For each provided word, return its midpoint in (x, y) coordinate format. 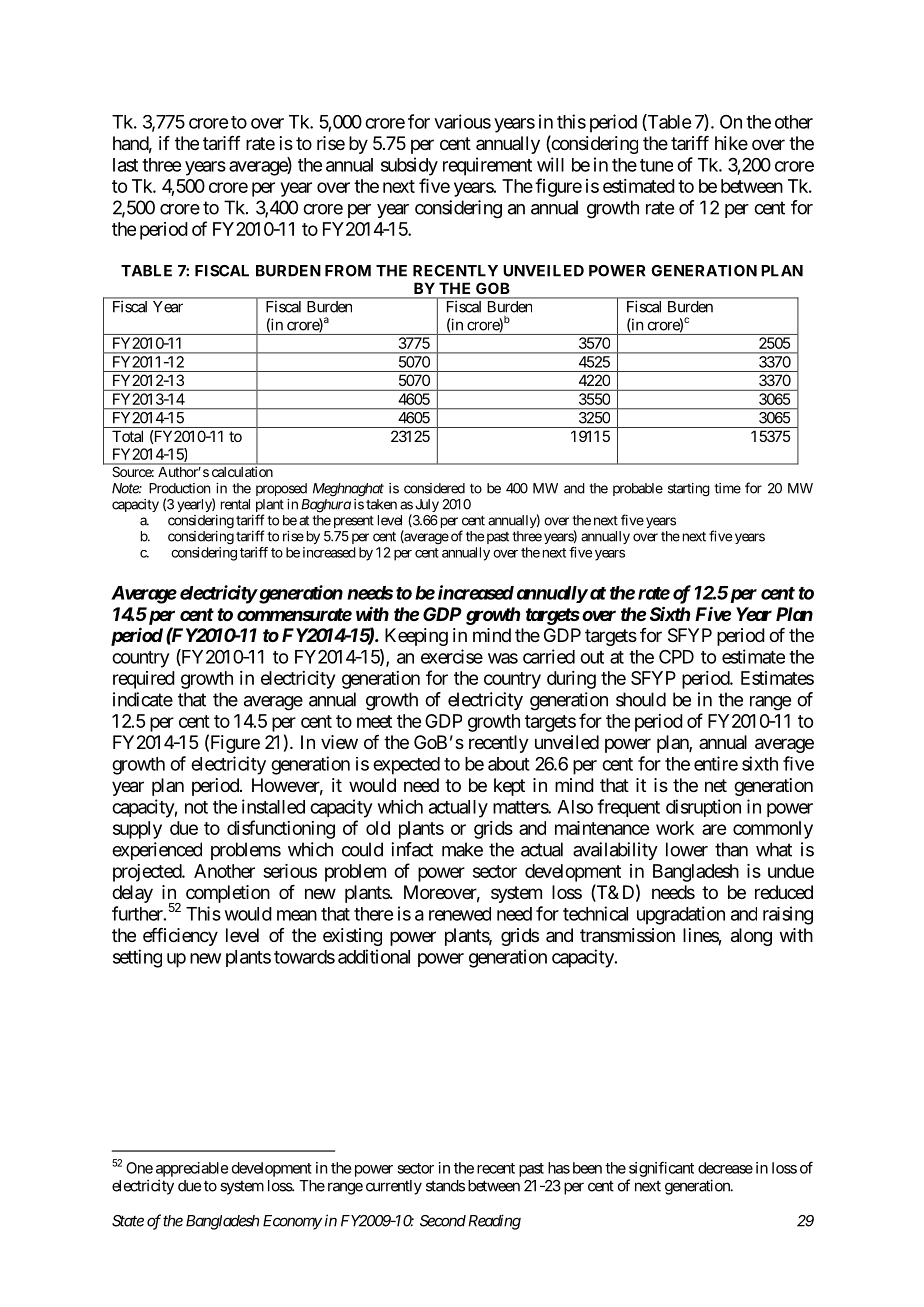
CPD (676, 656)
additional (374, 956)
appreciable (192, 1169)
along (751, 937)
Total (127, 436)
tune (656, 165)
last (125, 165)
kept (509, 787)
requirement (487, 166)
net (716, 785)
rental (235, 504)
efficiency (180, 937)
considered (434, 488)
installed (273, 806)
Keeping (416, 637)
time (727, 488)
